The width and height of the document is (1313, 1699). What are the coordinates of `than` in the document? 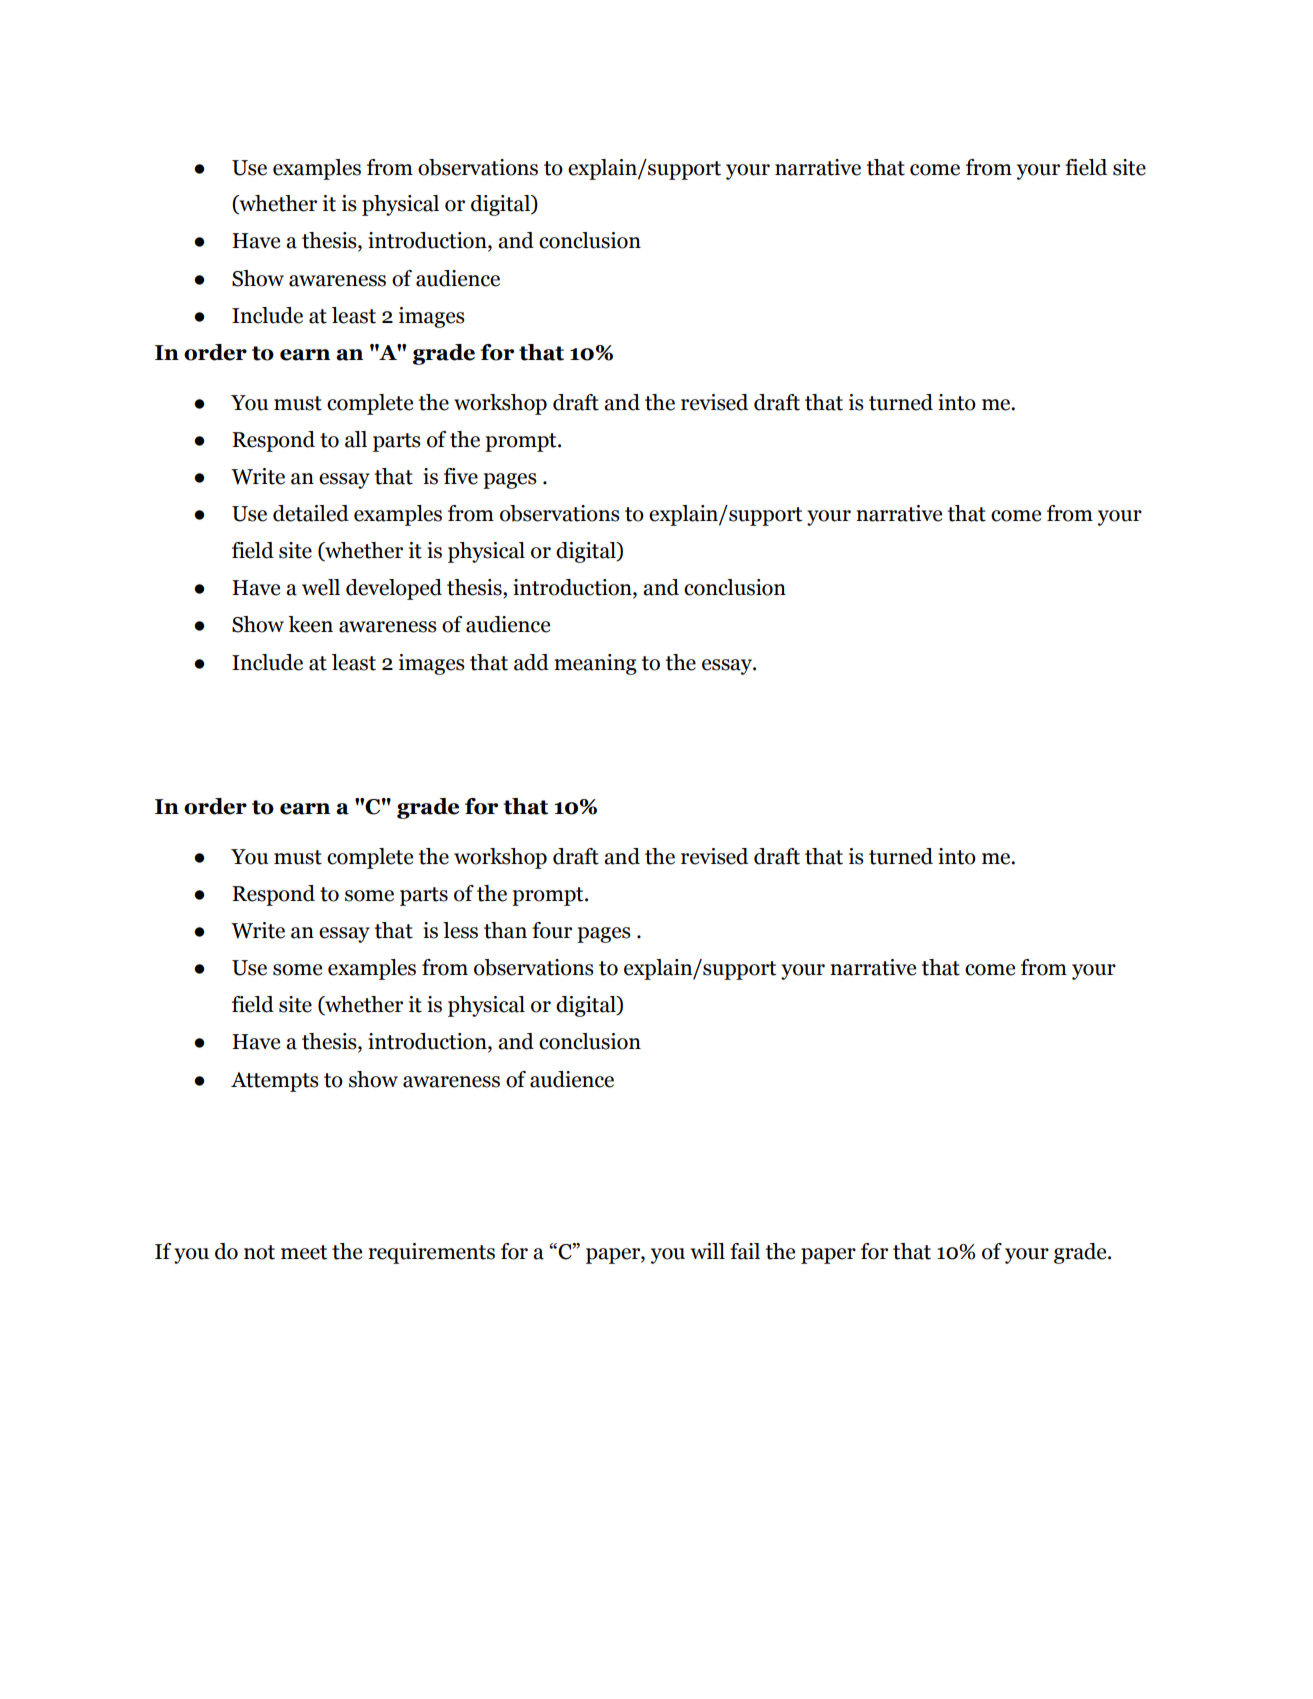 It's located at (505, 930).
